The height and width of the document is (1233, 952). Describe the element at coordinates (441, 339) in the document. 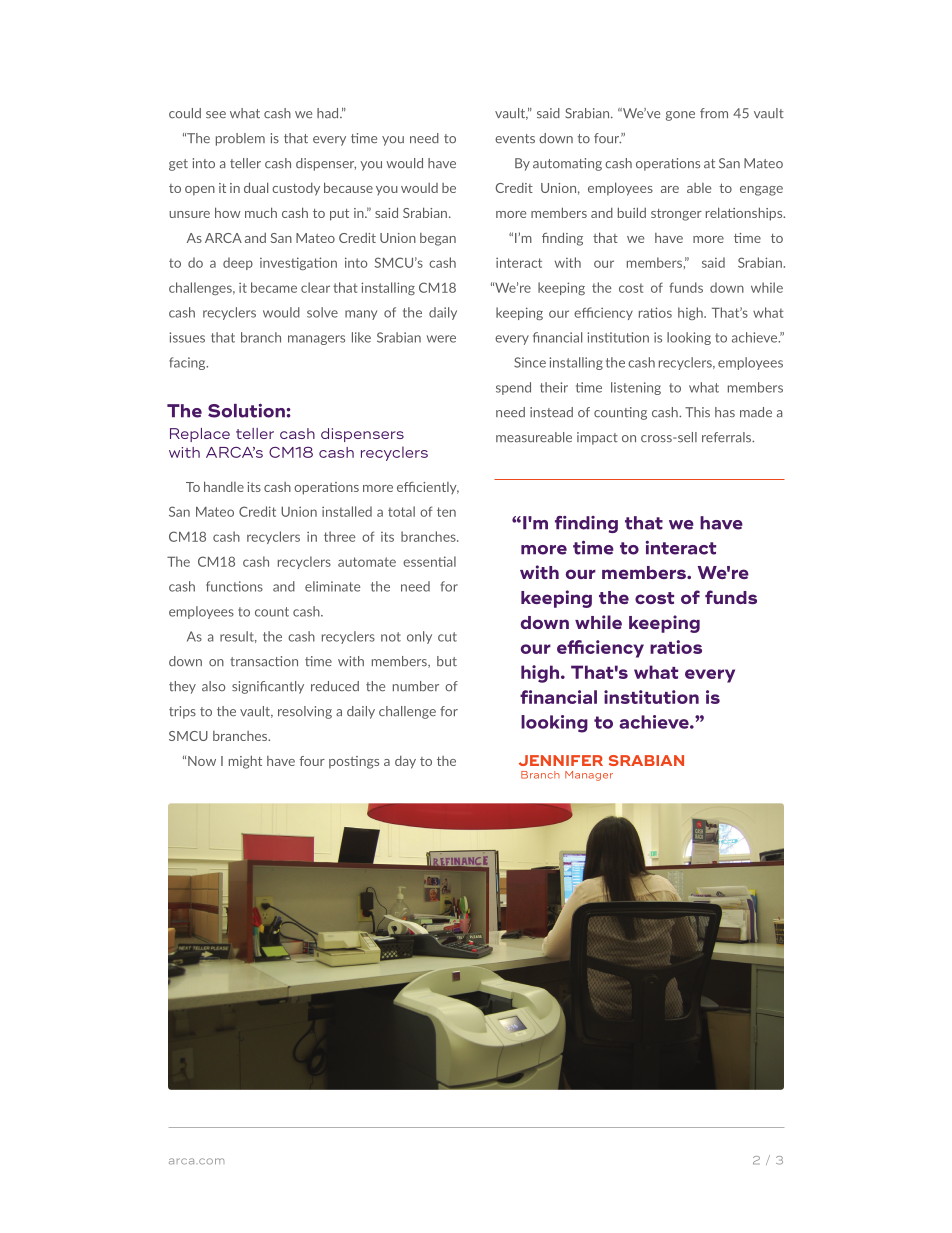

I see `were` at that location.
